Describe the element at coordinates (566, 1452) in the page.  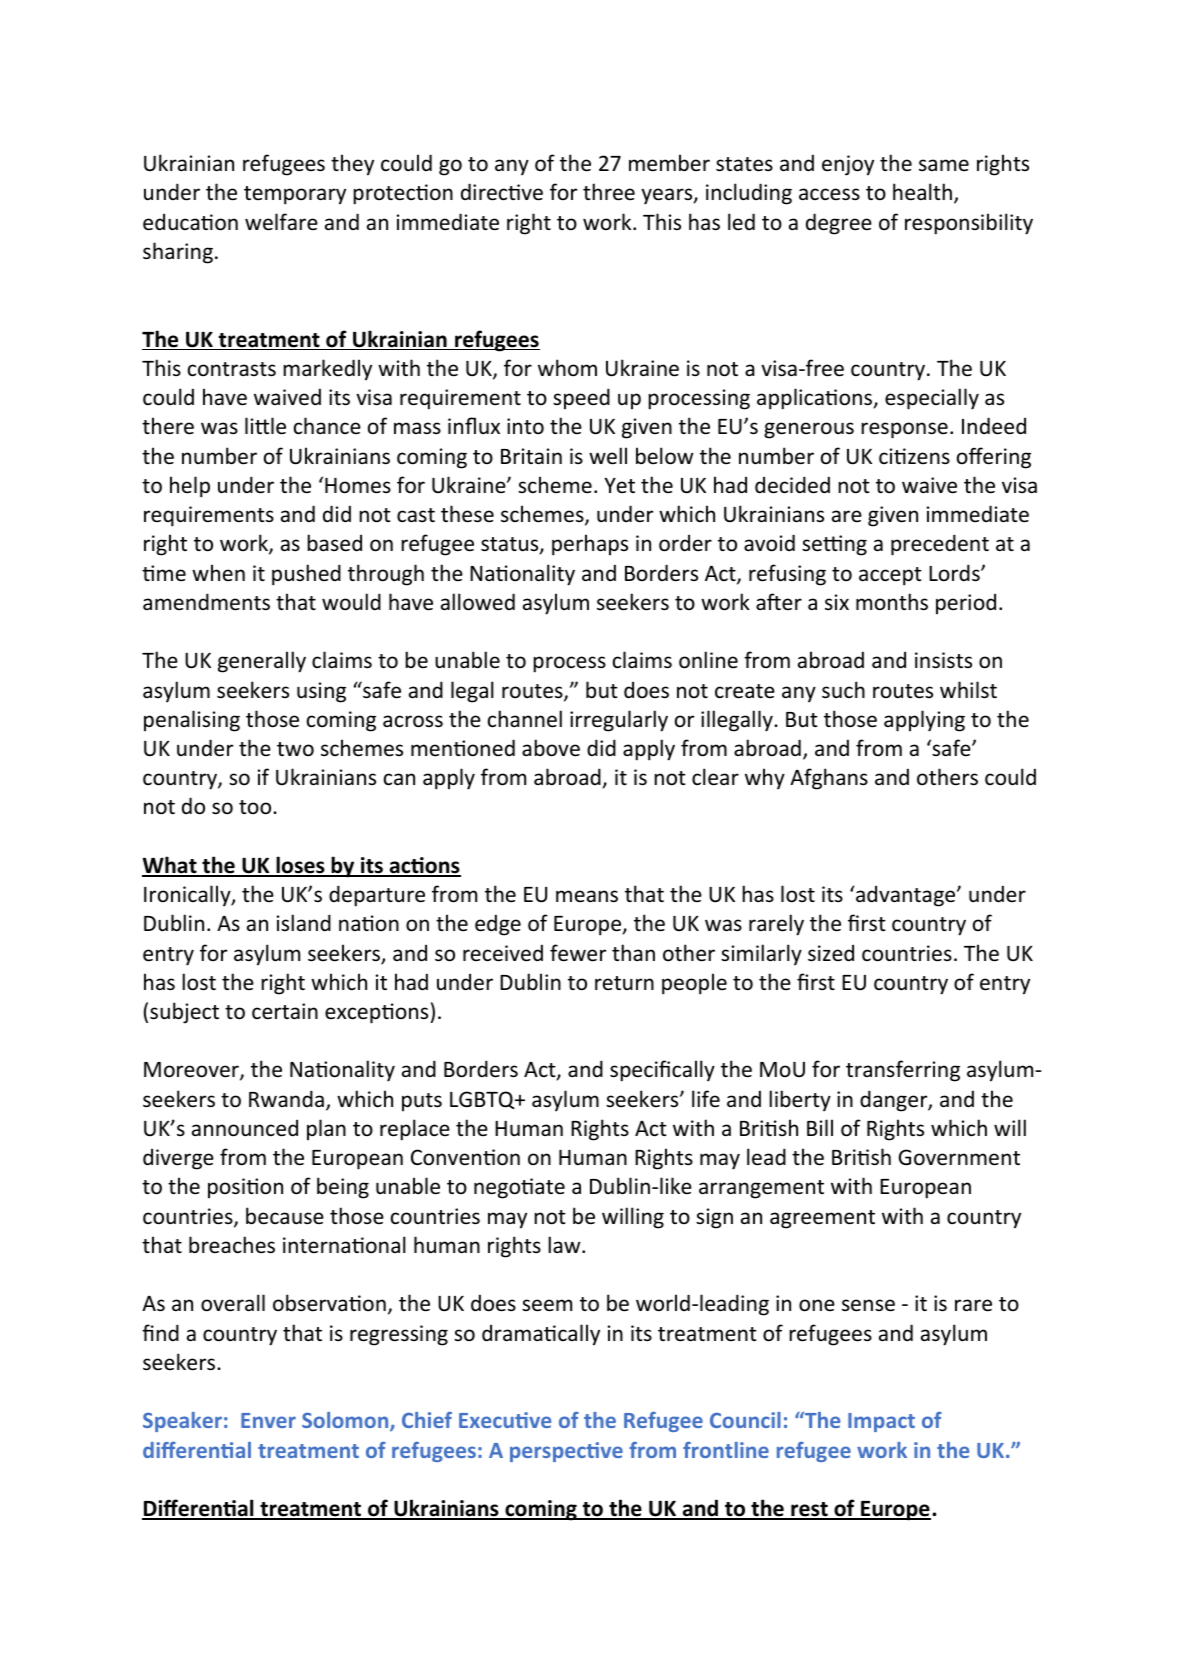
I see `perspective` at that location.
